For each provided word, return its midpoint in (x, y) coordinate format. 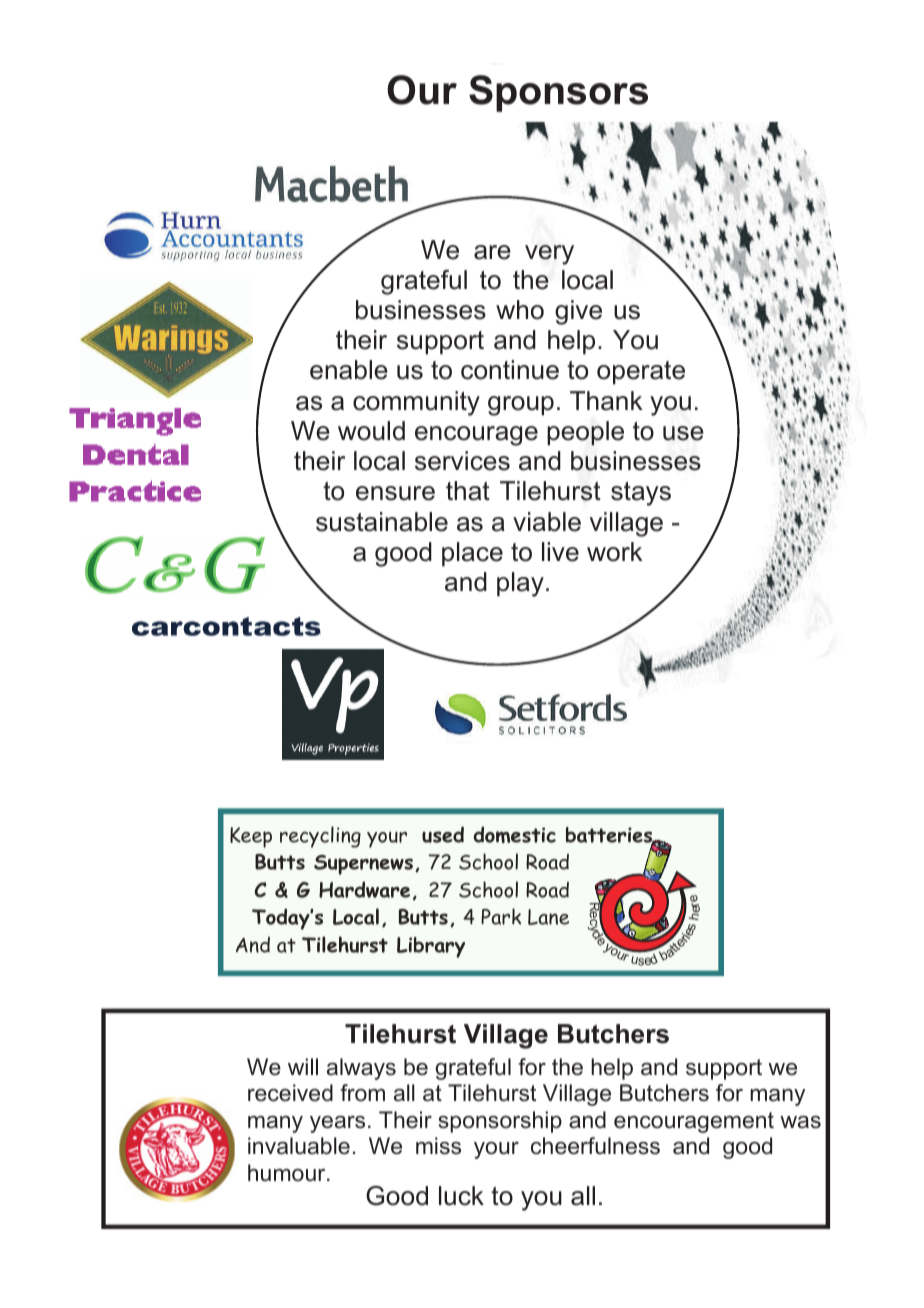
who (520, 310)
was (800, 1122)
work (615, 552)
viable (547, 522)
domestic (514, 834)
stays (641, 494)
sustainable (382, 522)
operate (641, 373)
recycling (320, 837)
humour (288, 1173)
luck (461, 1196)
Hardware (364, 889)
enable (349, 370)
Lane (548, 917)
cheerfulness (595, 1146)
